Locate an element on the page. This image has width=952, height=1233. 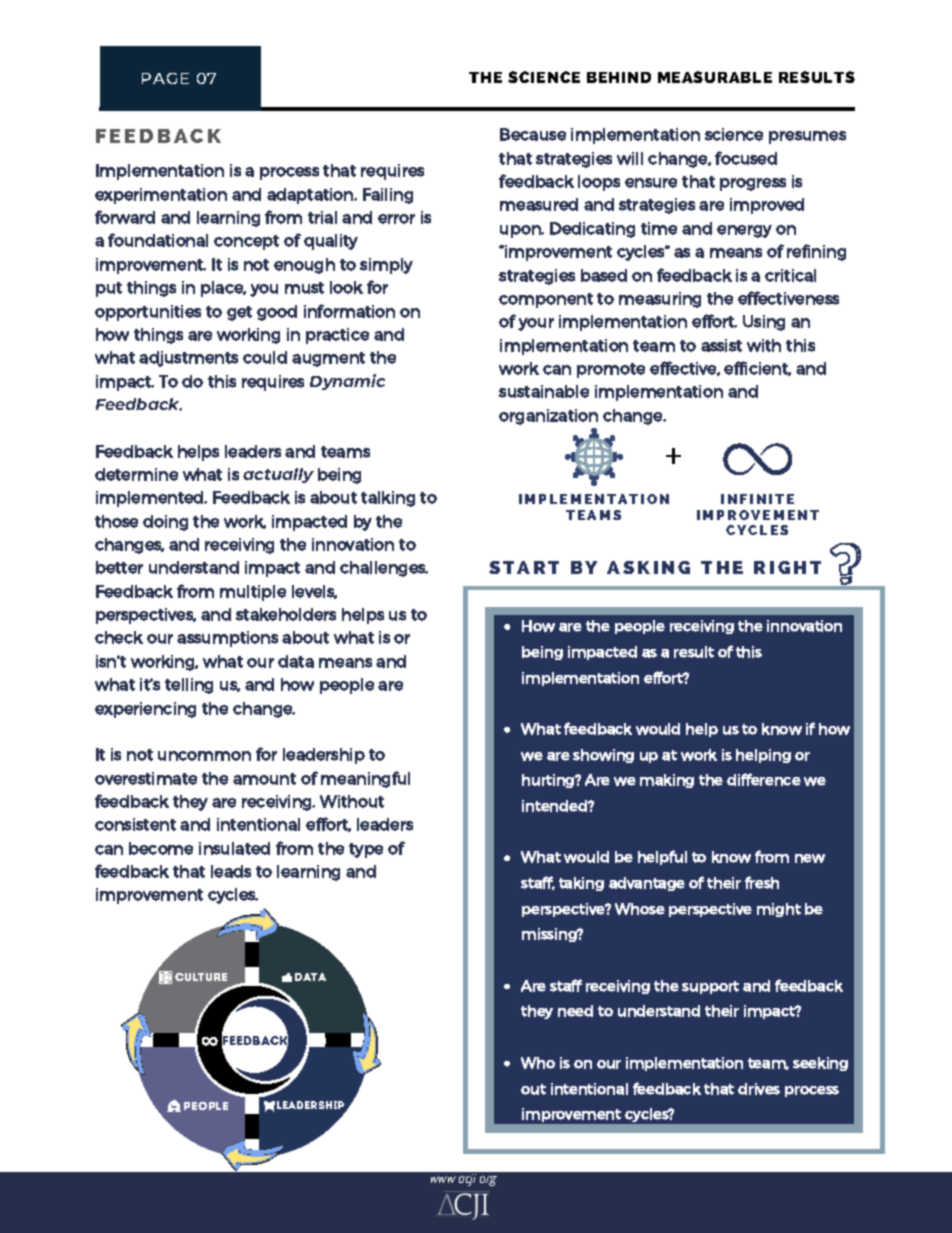
Because is located at coordinates (533, 134).
